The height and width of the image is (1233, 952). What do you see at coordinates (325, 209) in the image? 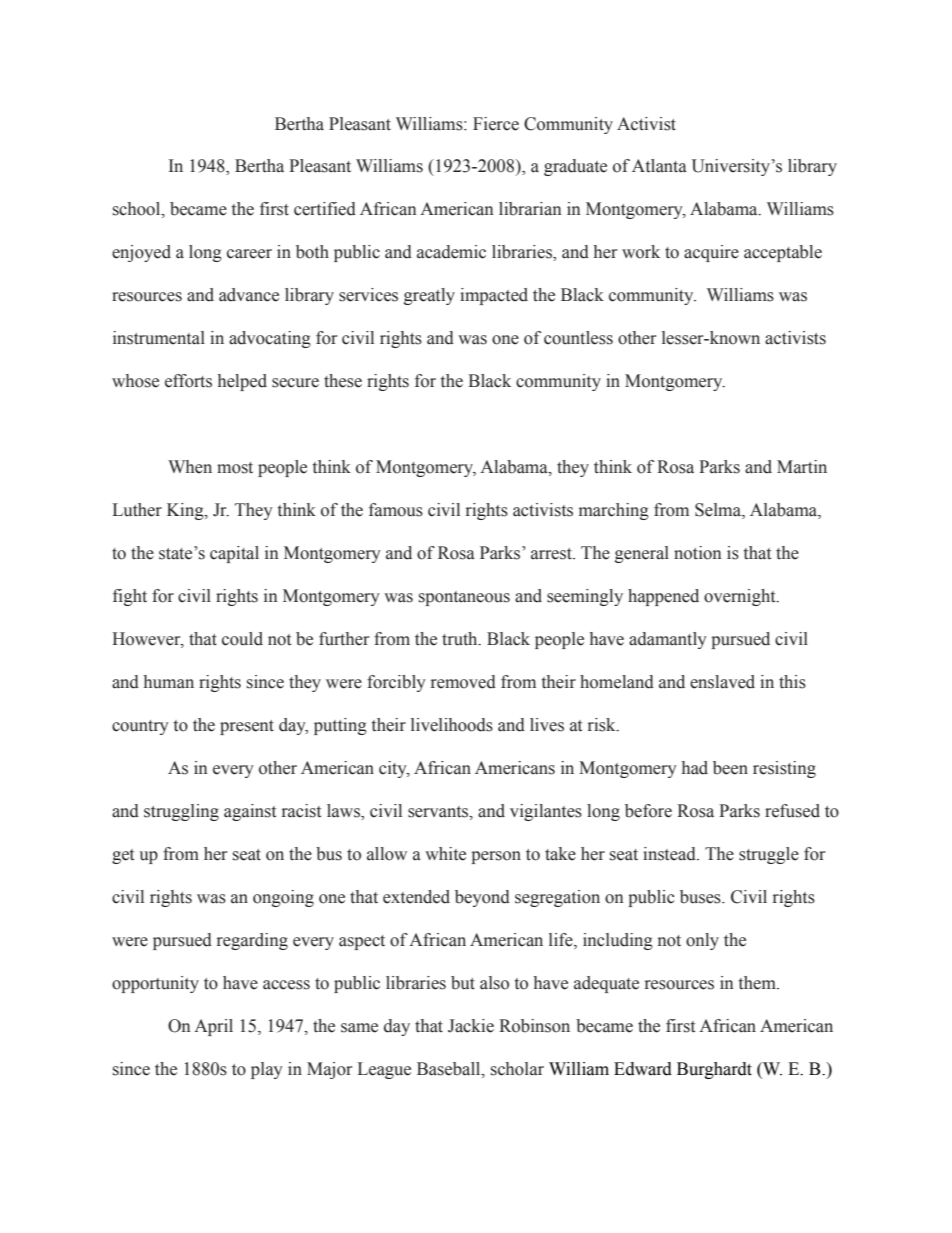
I see `certified` at bounding box center [325, 209].
